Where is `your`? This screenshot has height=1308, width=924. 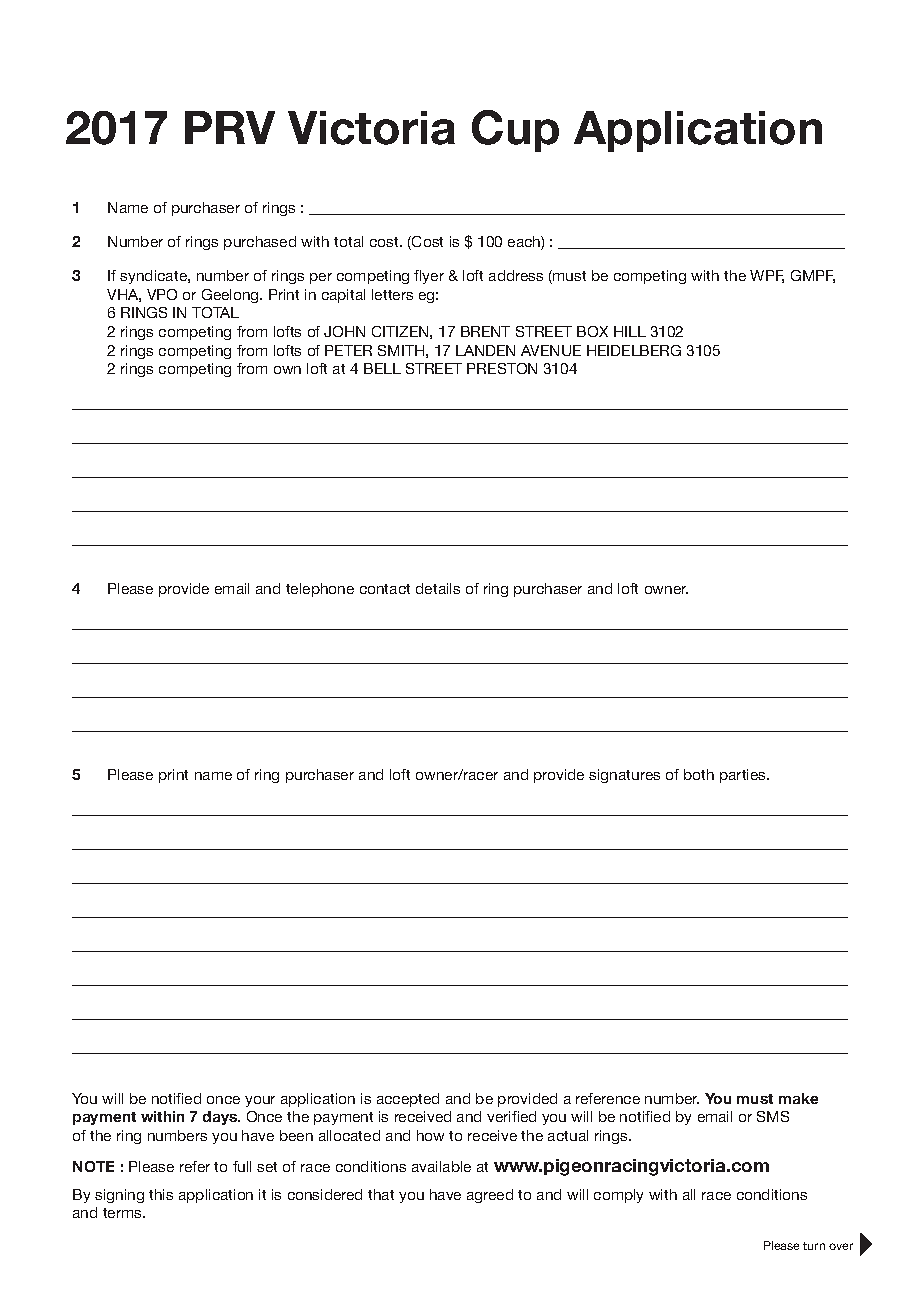 your is located at coordinates (260, 1101).
